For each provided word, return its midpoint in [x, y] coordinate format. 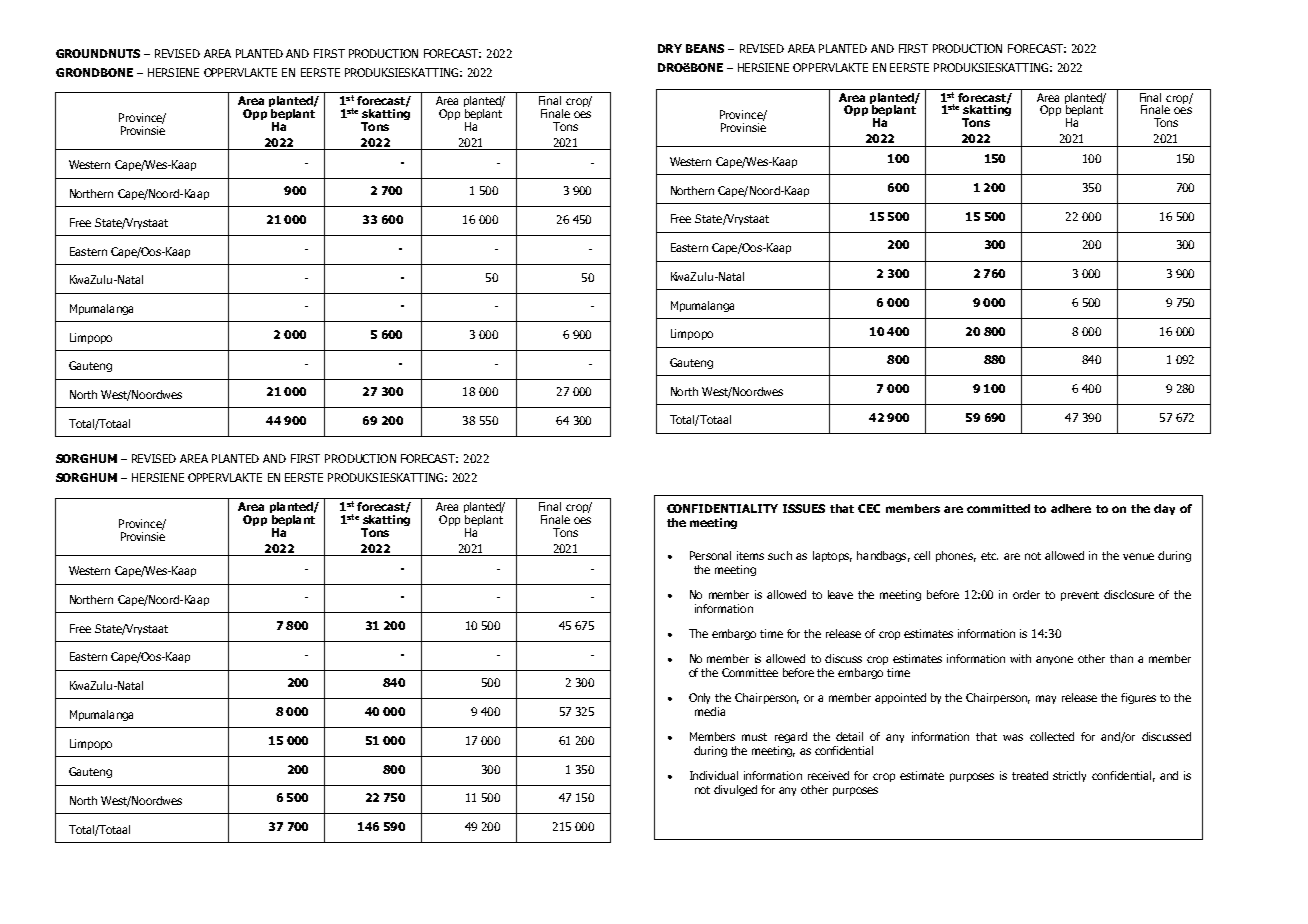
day [1164, 509]
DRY [670, 48]
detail [849, 736]
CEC [869, 508]
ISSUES [804, 508]
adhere [1071, 508]
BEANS [705, 48]
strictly [1069, 776]
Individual [714, 775]
